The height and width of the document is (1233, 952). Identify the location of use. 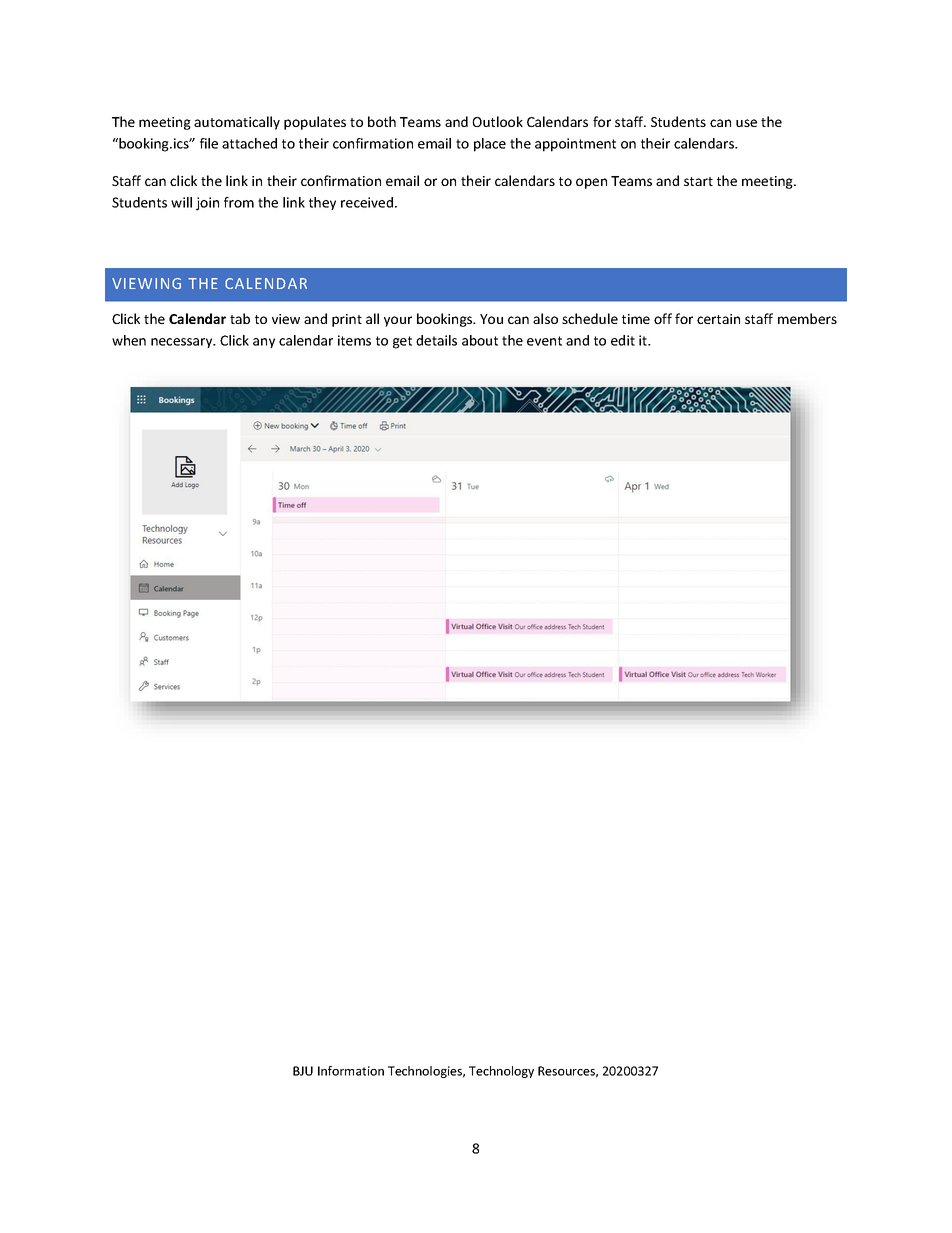
(746, 123).
